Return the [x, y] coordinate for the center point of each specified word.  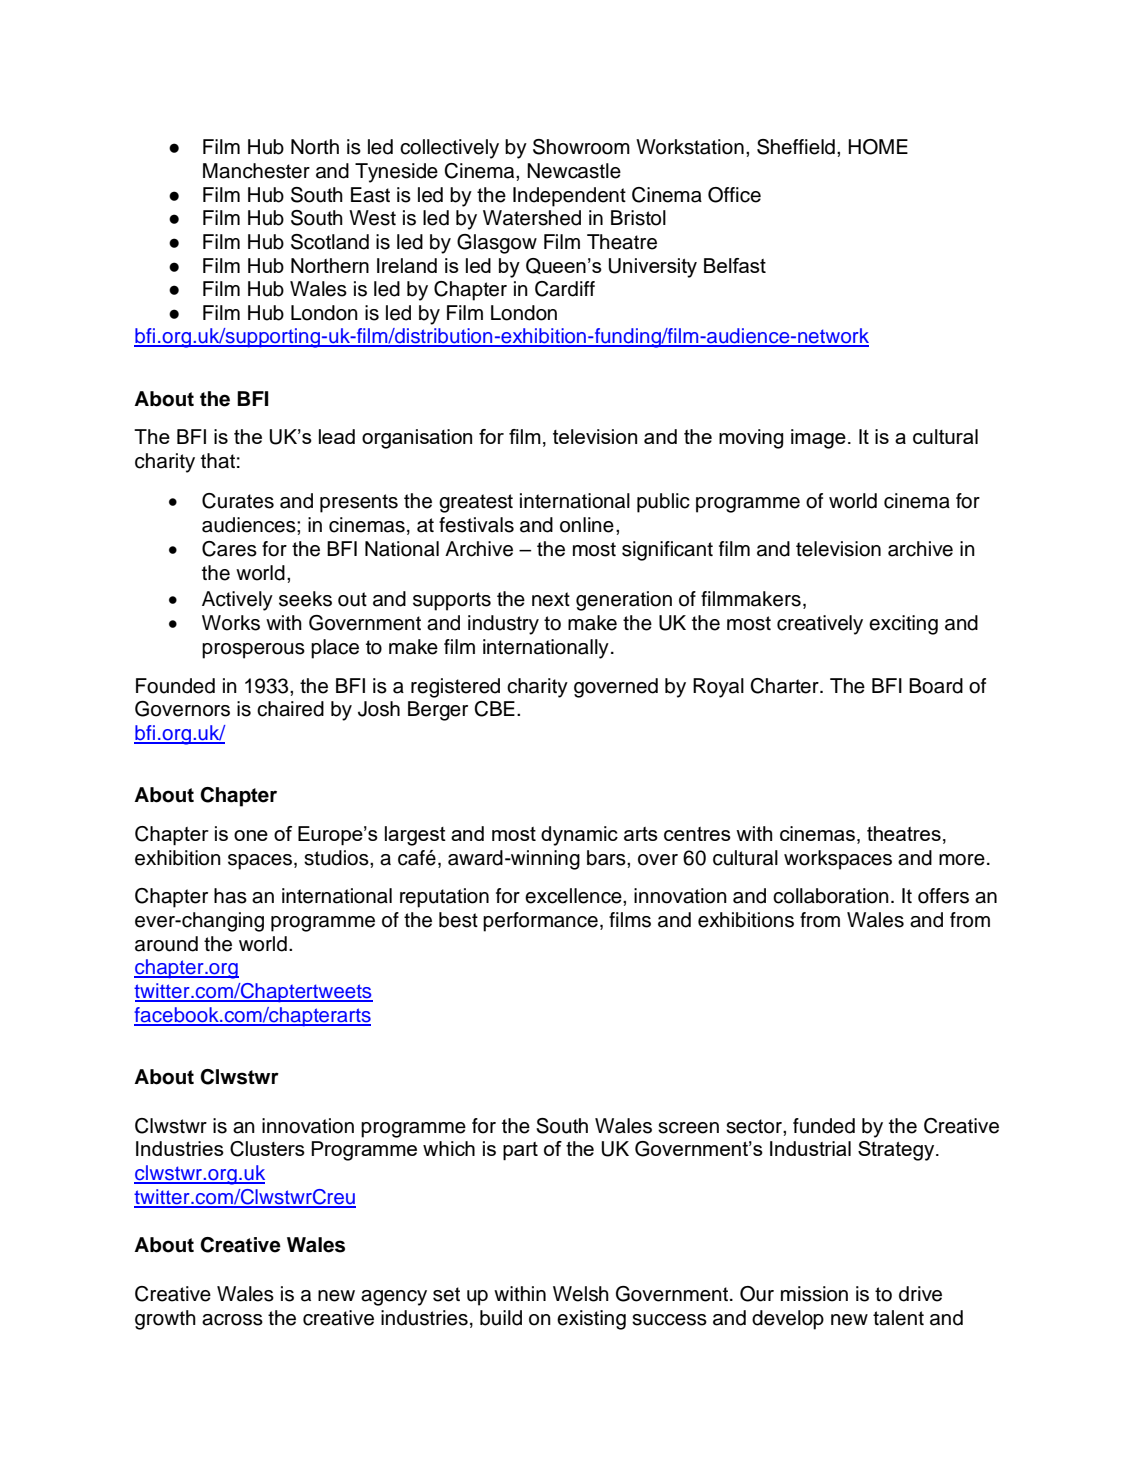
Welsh [581, 1294]
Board [936, 686]
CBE [494, 709]
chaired [290, 709]
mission [814, 1294]
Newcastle [574, 171]
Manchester [256, 171]
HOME [878, 147]
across [232, 1320]
